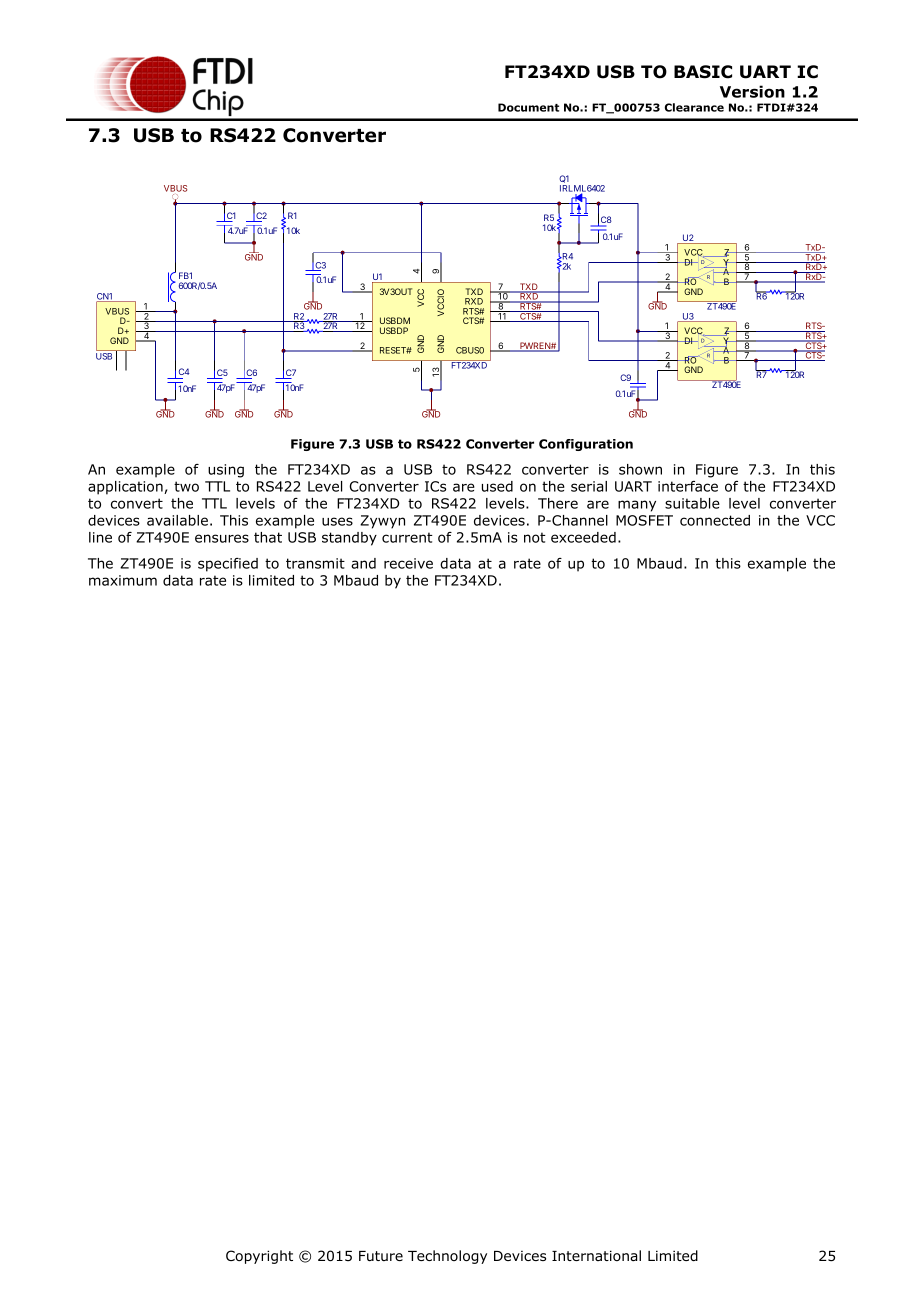 The width and height of the screenshot is (924, 1308). I want to click on Copyright, so click(259, 1257).
